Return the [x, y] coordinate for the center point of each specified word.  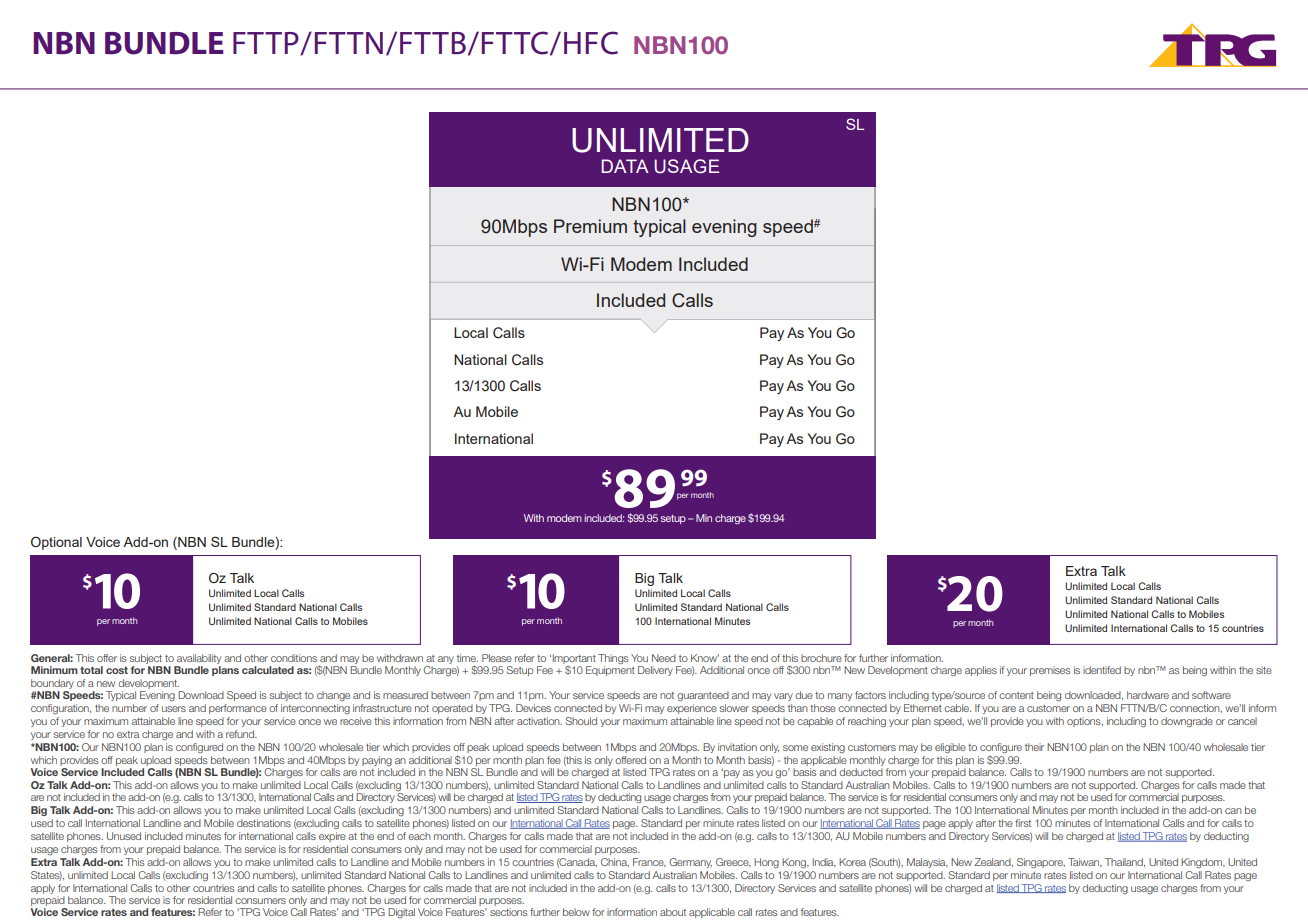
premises [1050, 671]
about [673, 912]
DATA [625, 166]
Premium [590, 226]
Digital [401, 913]
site [1264, 670]
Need [664, 658]
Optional [56, 543]
